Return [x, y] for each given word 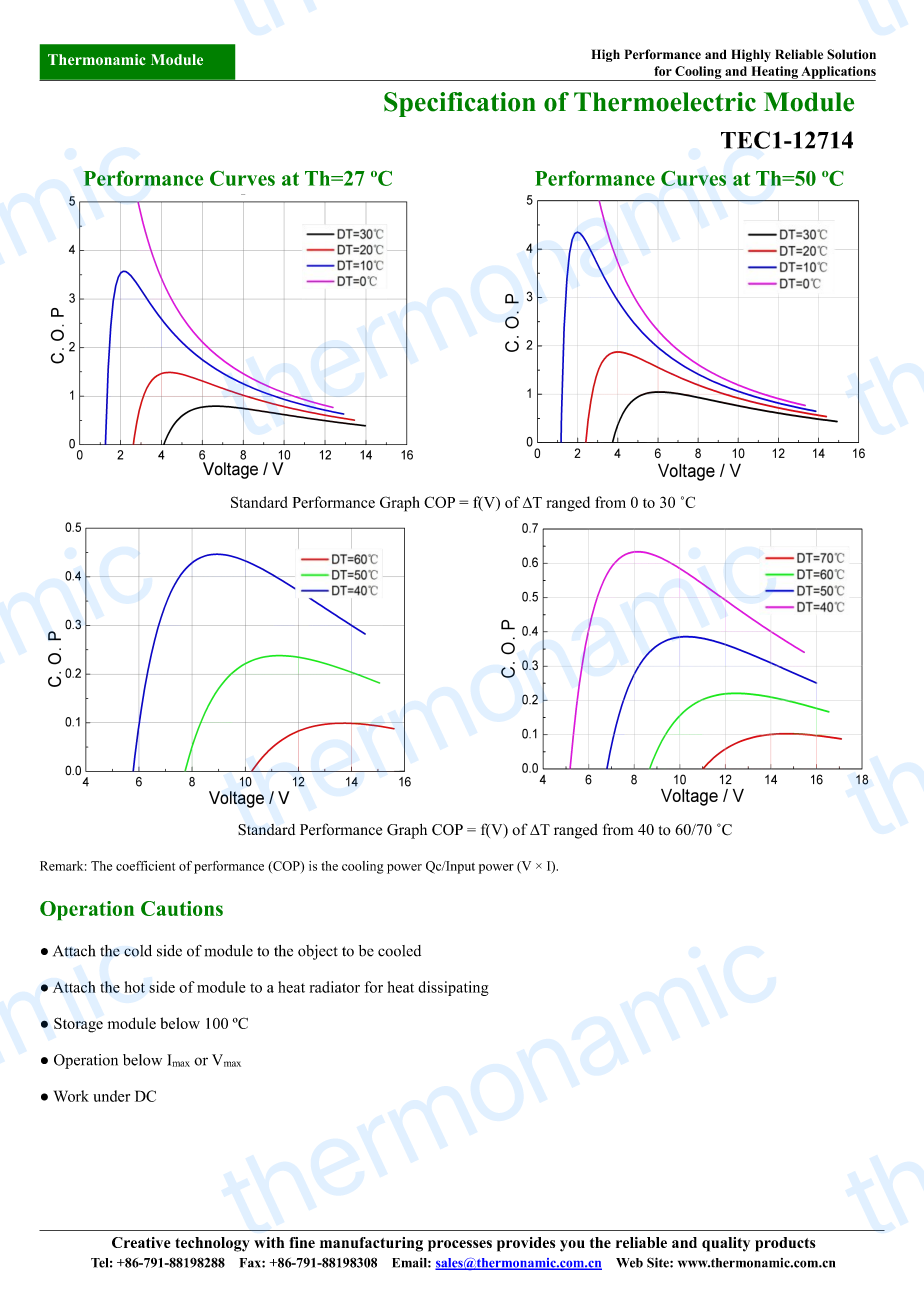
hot [135, 987]
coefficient [145, 866]
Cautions [182, 908]
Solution [851, 54]
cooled [399, 951]
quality [726, 1244]
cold [138, 951]
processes [460, 1246]
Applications [837, 73]
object [318, 952]
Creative [141, 1242]
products [785, 1244]
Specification [460, 104]
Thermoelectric [665, 102]
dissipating [453, 988]
